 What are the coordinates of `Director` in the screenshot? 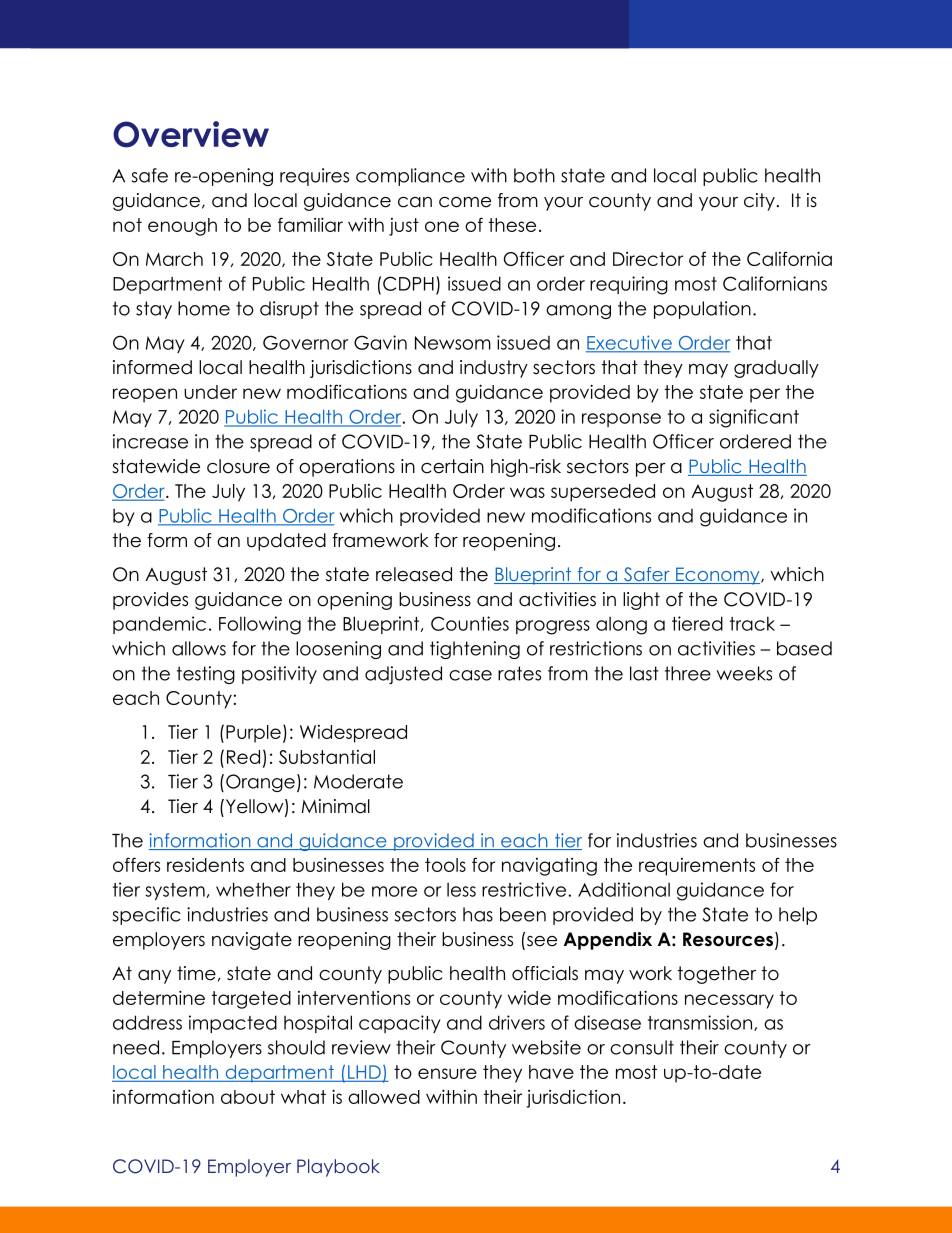 It's located at (648, 259).
